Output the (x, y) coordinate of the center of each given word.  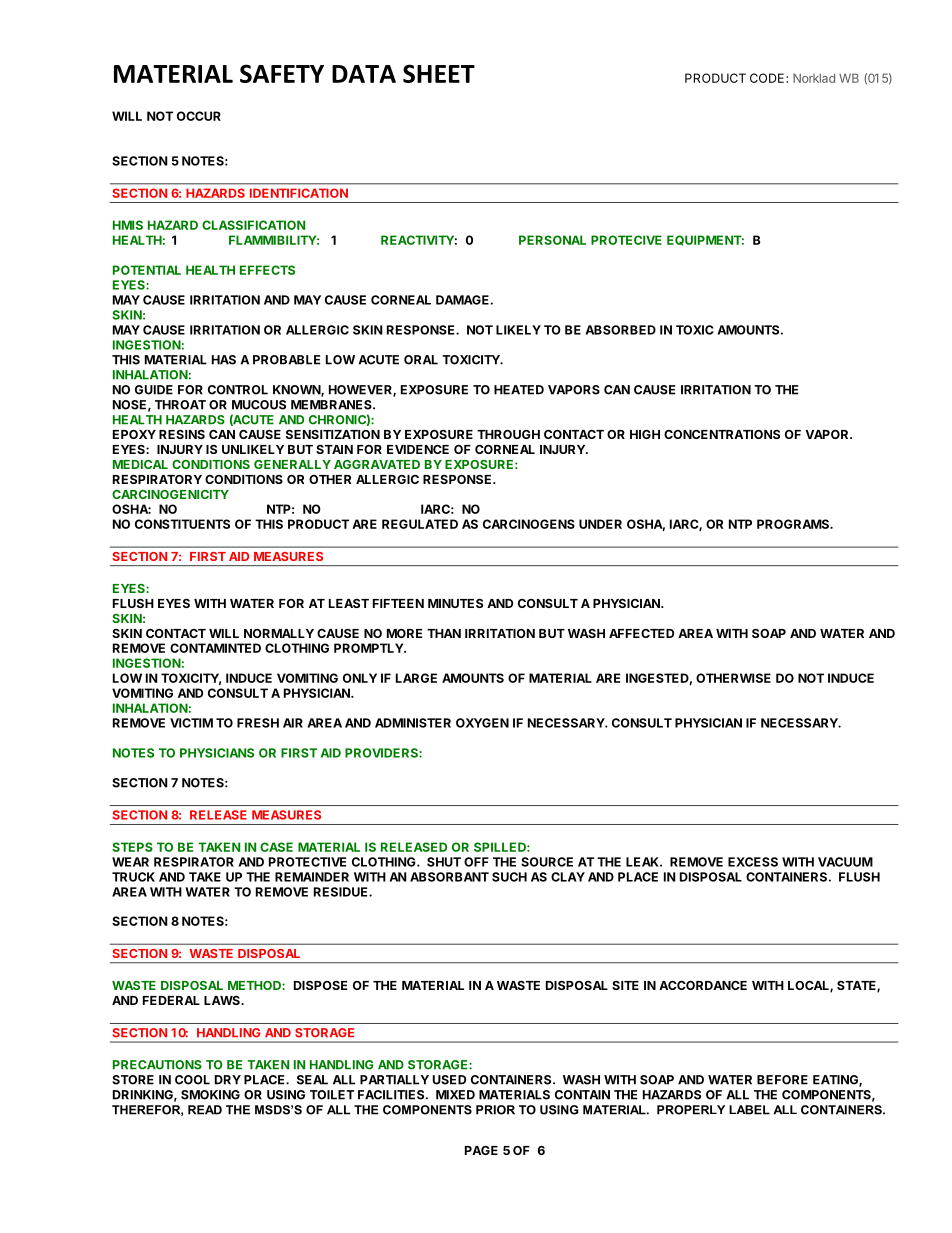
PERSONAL (552, 240)
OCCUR (199, 116)
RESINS (182, 434)
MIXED (455, 1095)
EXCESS (753, 862)
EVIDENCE (418, 449)
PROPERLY (691, 1110)
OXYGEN (482, 723)
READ (205, 1110)
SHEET (439, 73)
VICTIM (191, 723)
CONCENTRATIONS (722, 434)
